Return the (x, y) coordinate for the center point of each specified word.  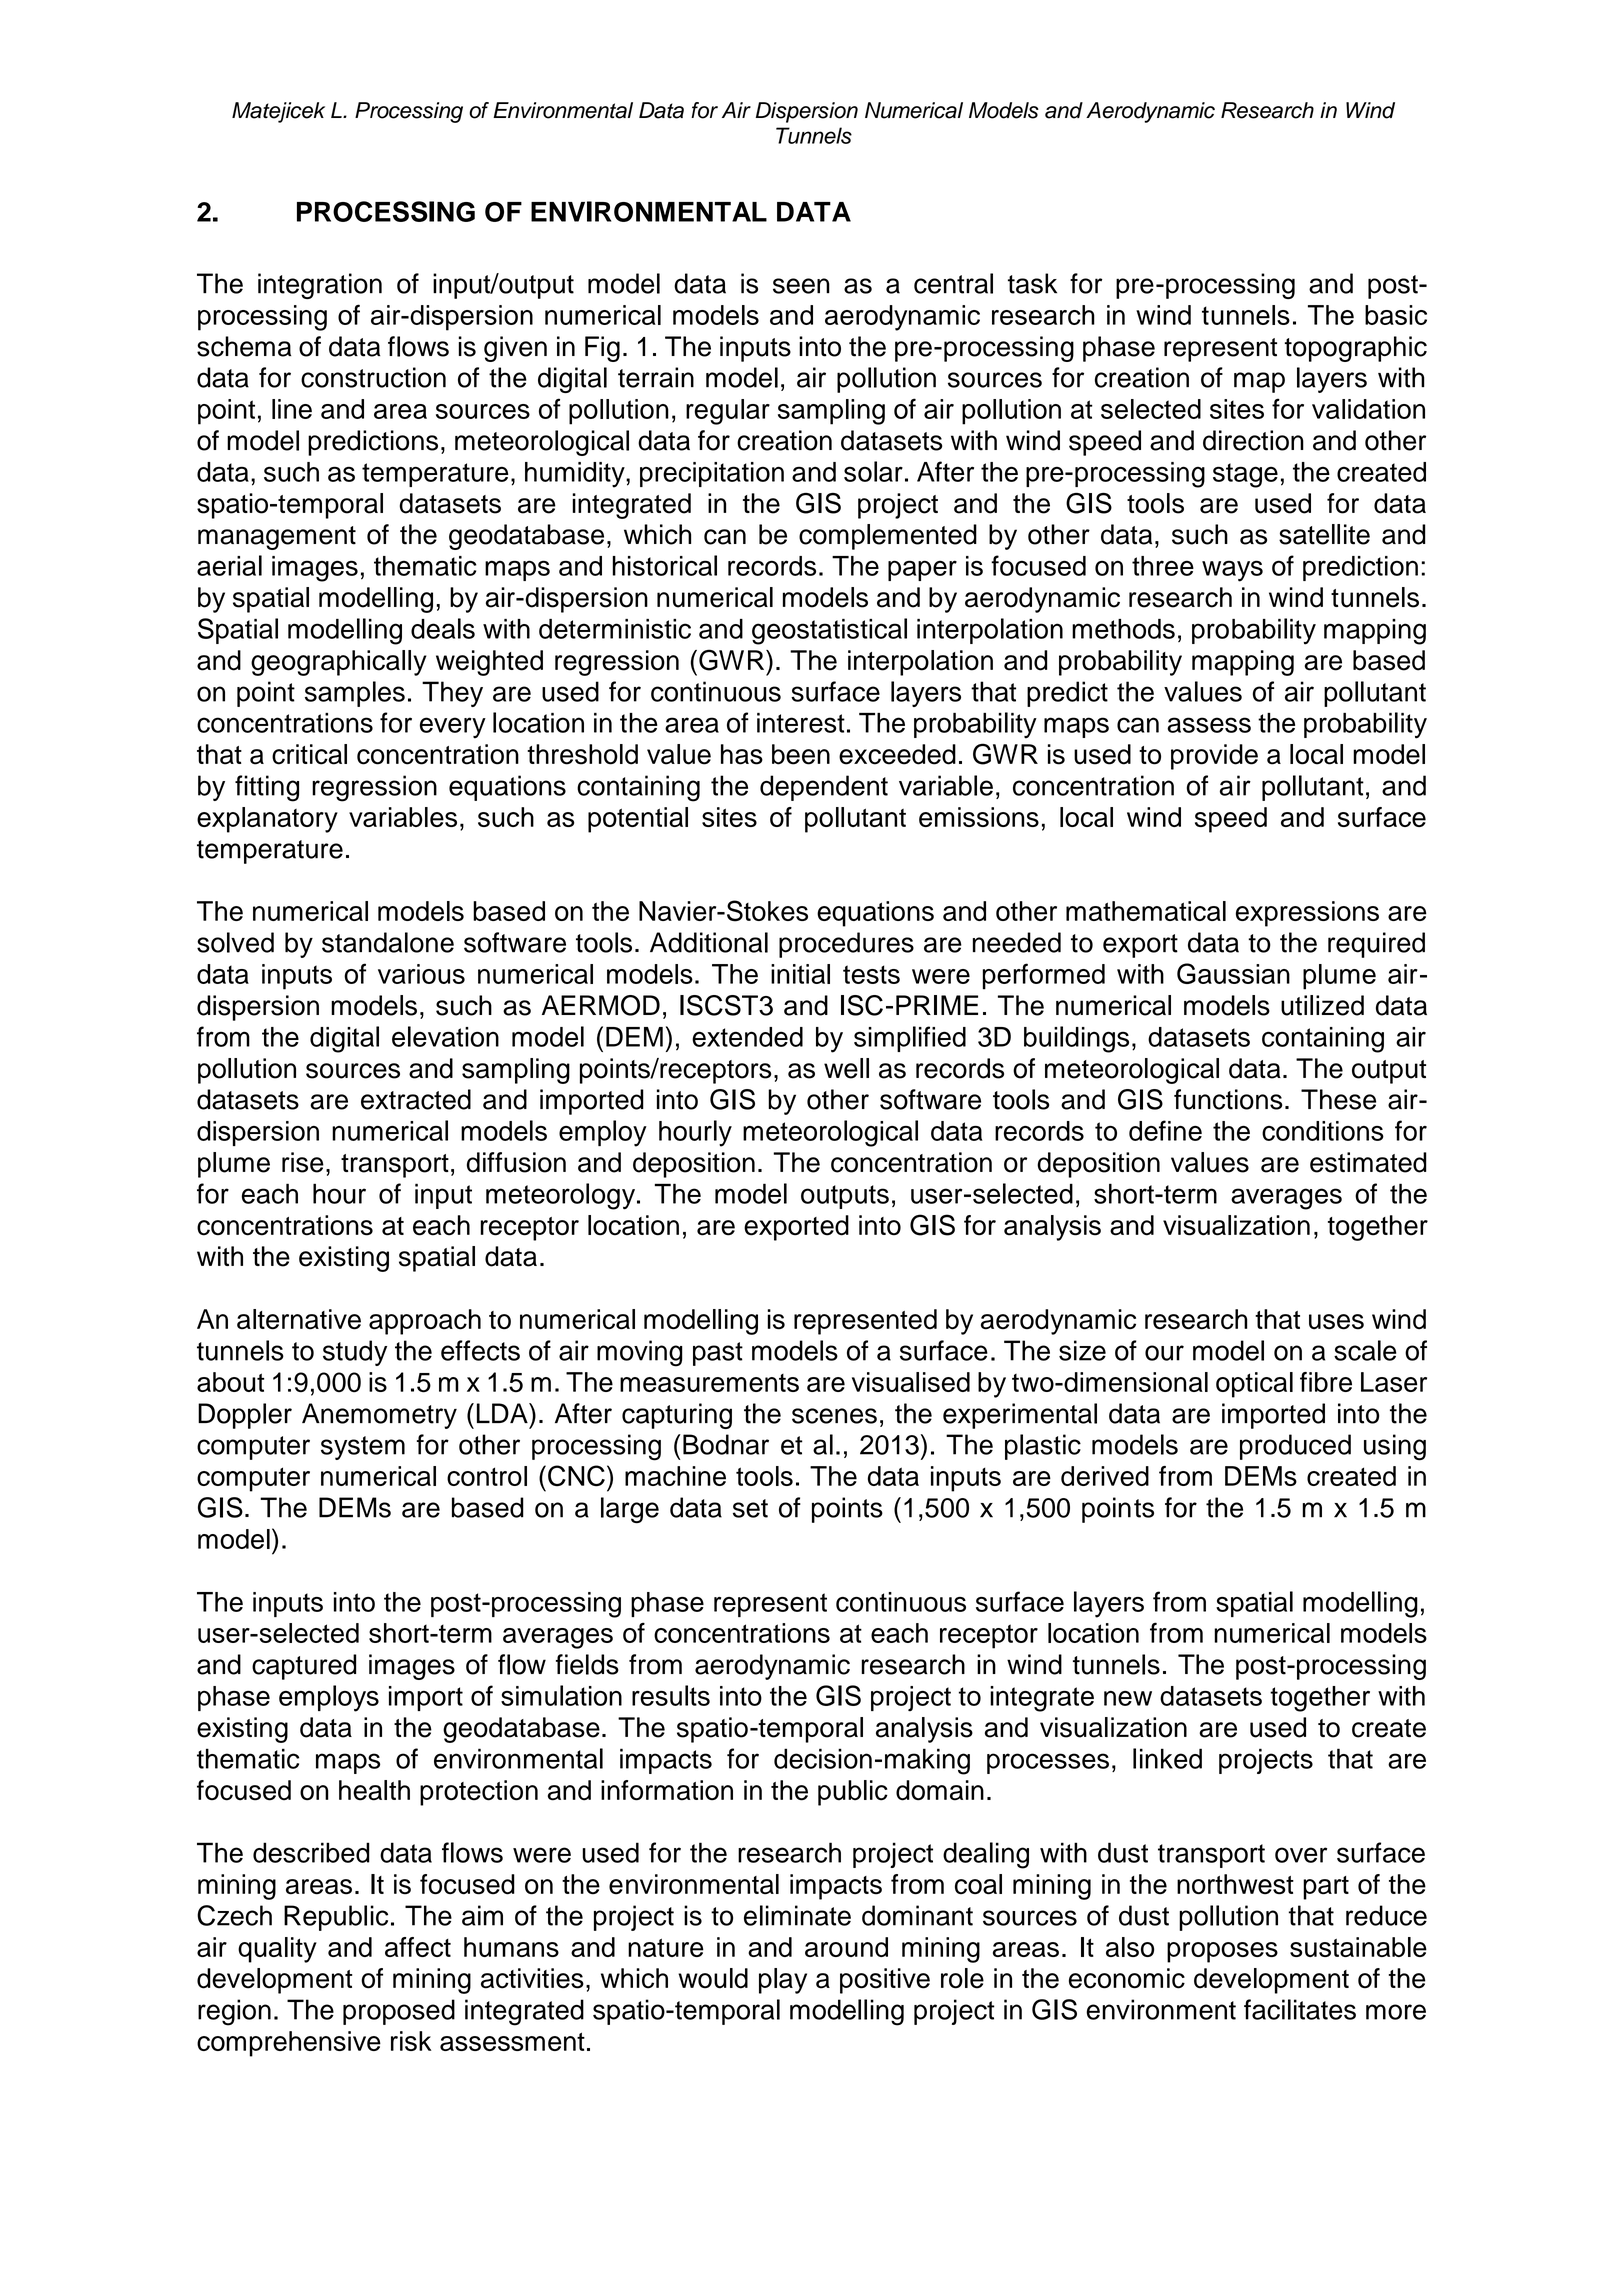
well (846, 1068)
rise (303, 1162)
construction (373, 377)
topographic (1356, 349)
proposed (399, 2012)
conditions (1323, 1131)
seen (801, 286)
